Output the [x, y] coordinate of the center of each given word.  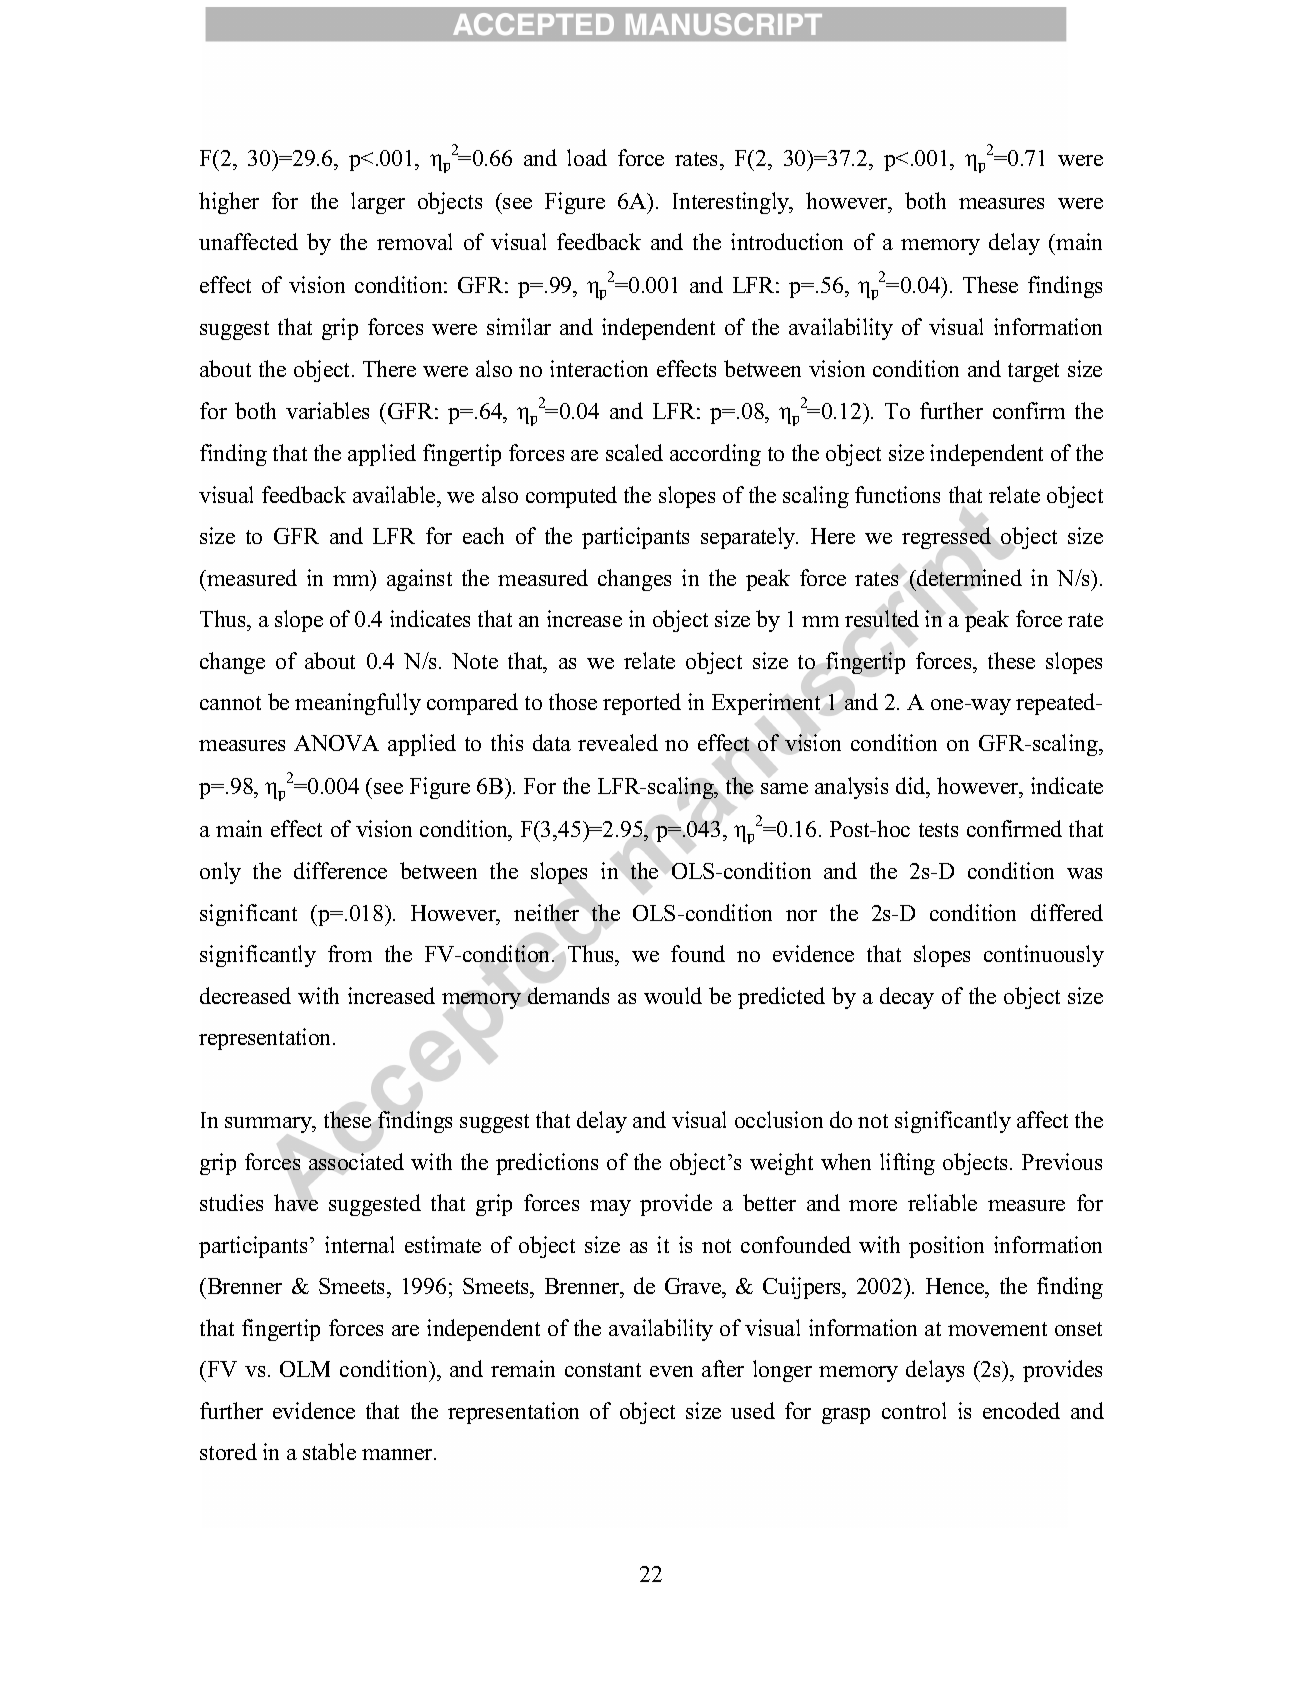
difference [340, 870]
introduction [787, 241]
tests [938, 830]
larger [378, 203]
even [671, 1371]
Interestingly [732, 203]
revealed [618, 742]
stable [329, 1451]
